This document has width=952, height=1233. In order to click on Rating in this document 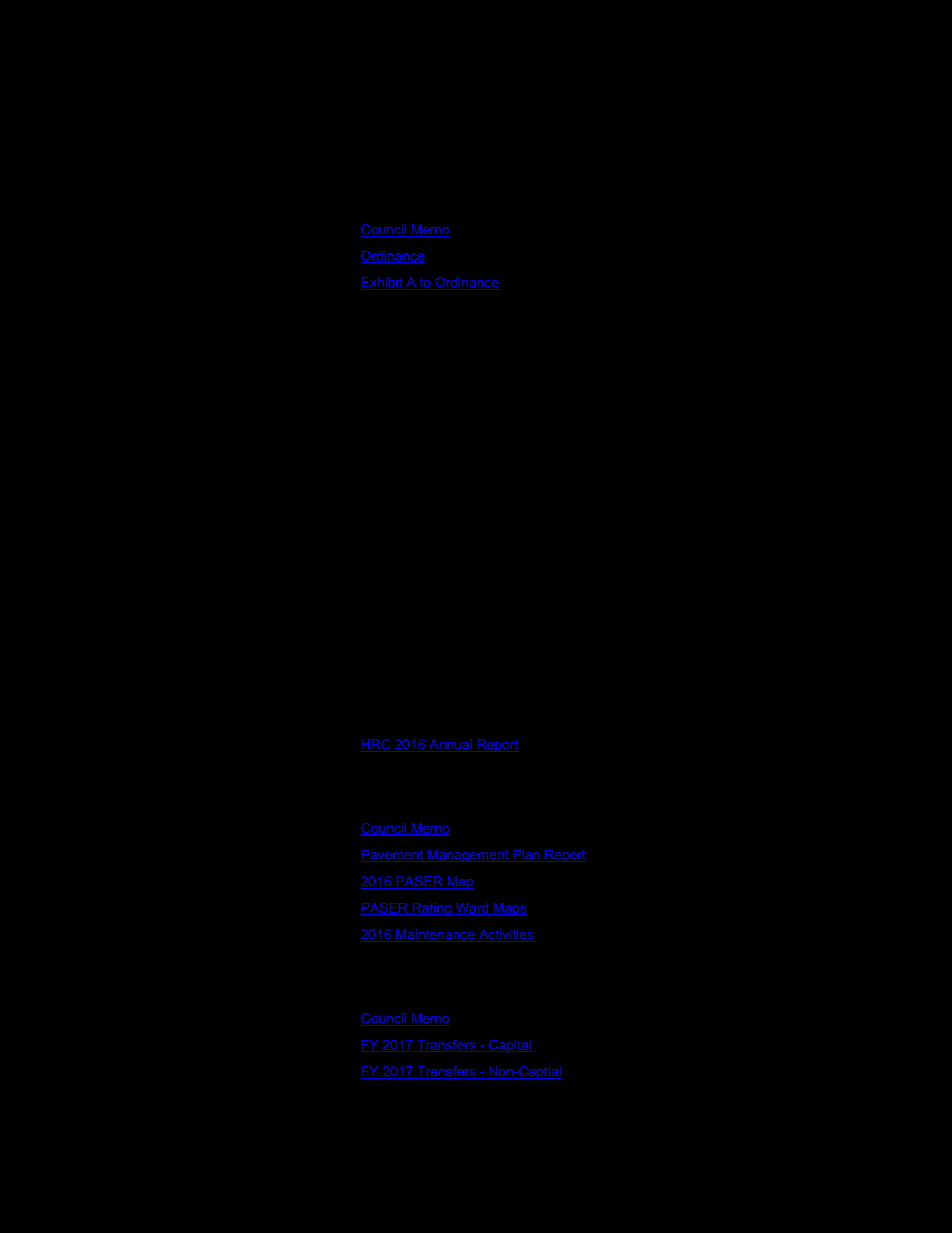, I will do `click(432, 909)`.
